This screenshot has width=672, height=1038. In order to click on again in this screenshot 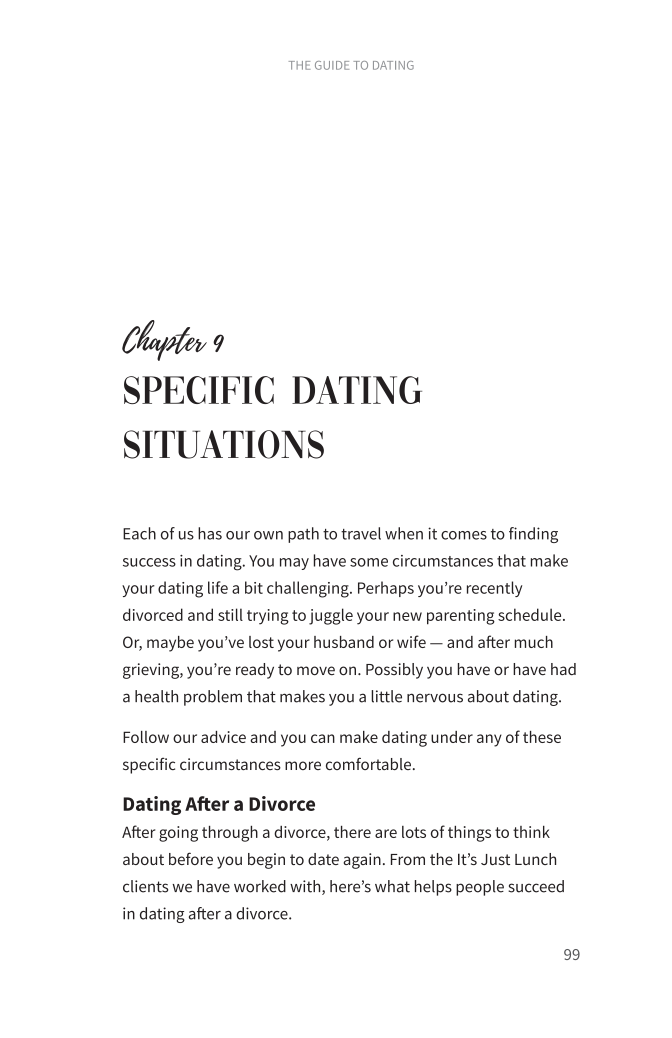, I will do `click(362, 861)`.
